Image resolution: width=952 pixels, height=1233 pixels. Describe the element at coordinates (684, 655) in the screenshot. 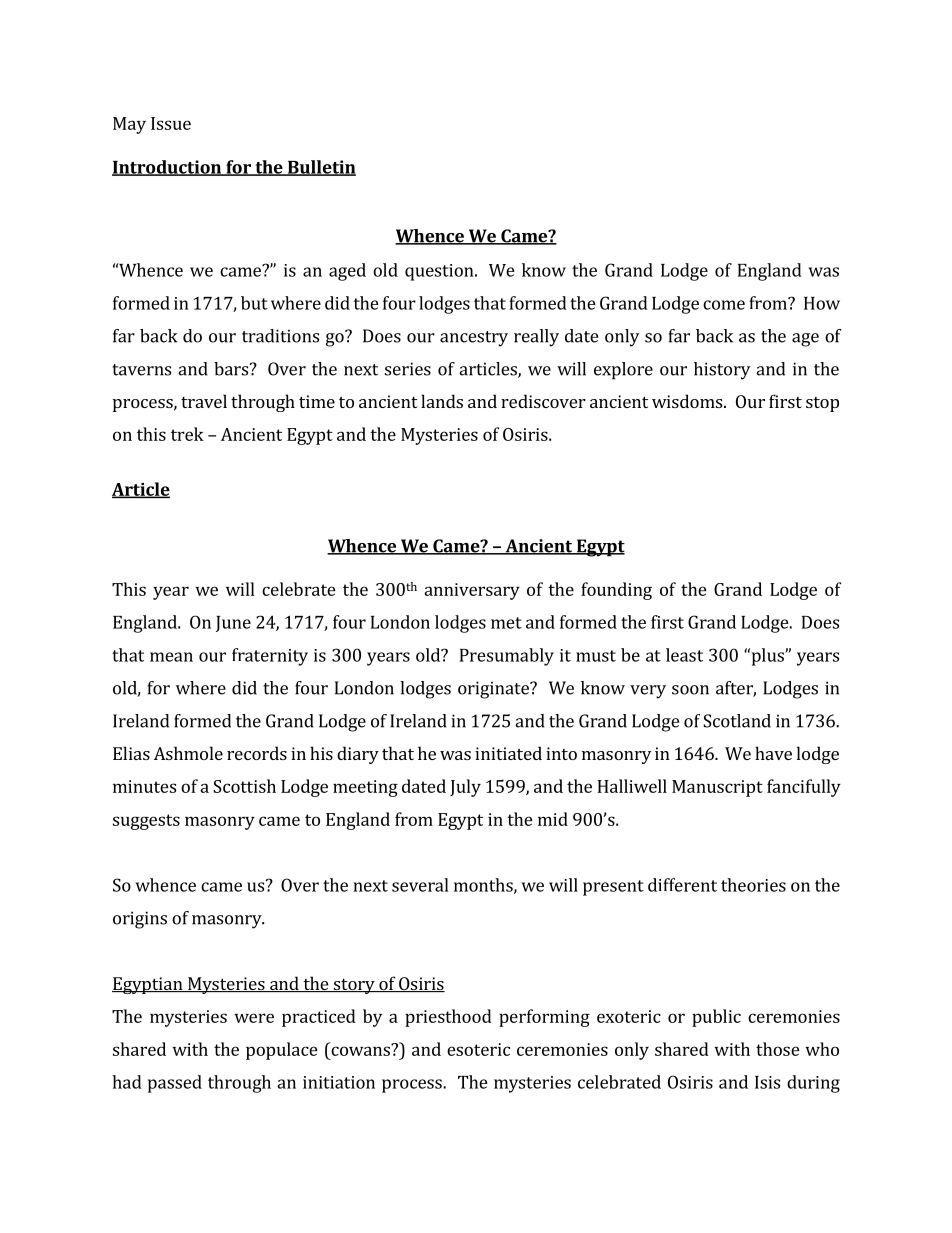

I see `least` at that location.
